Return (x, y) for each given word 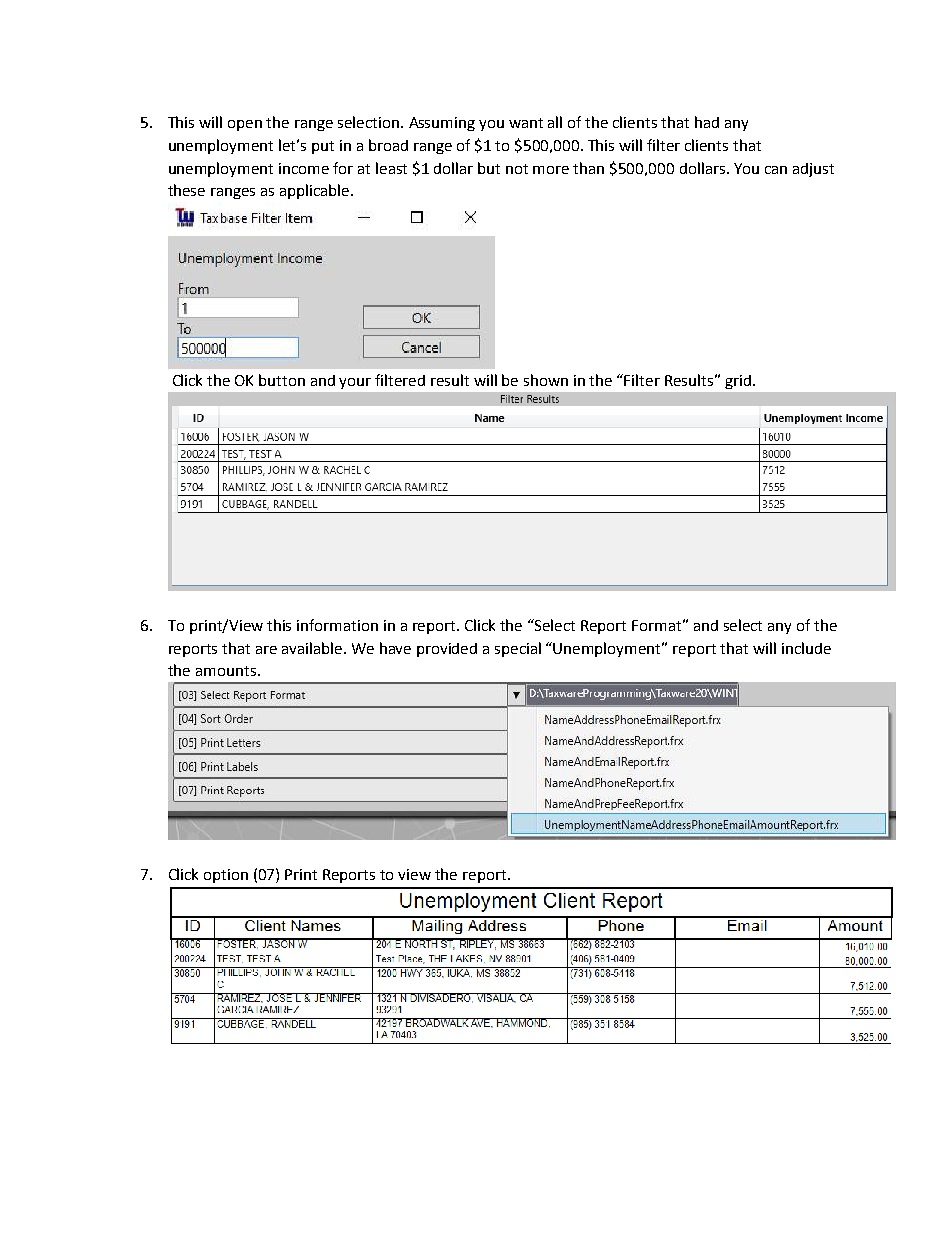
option (226, 876)
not (517, 169)
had (707, 122)
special (518, 649)
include (806, 648)
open (245, 125)
